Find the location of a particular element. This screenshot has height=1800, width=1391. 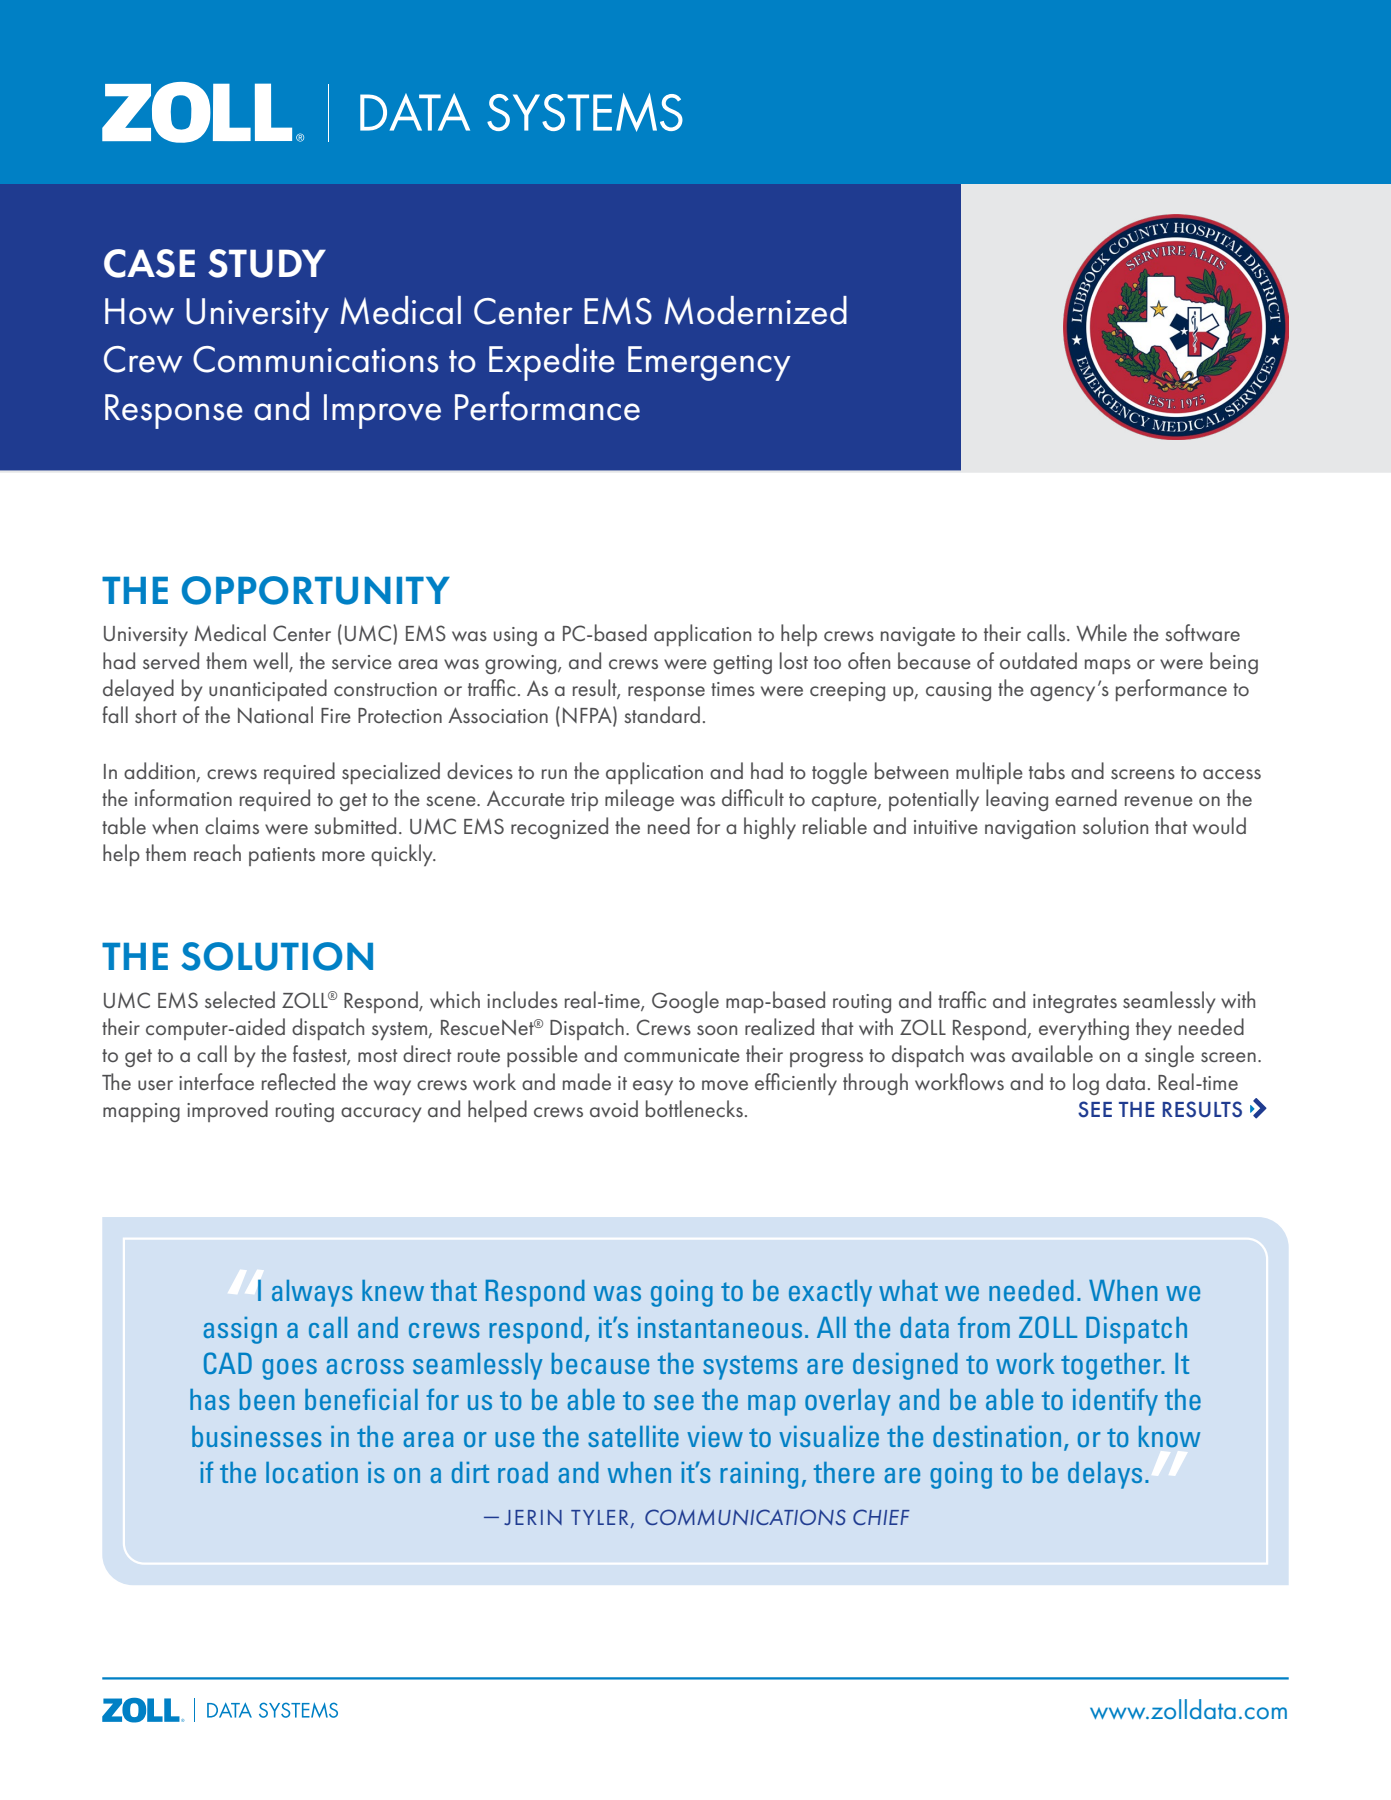

Emergency is located at coordinates (709, 363).
